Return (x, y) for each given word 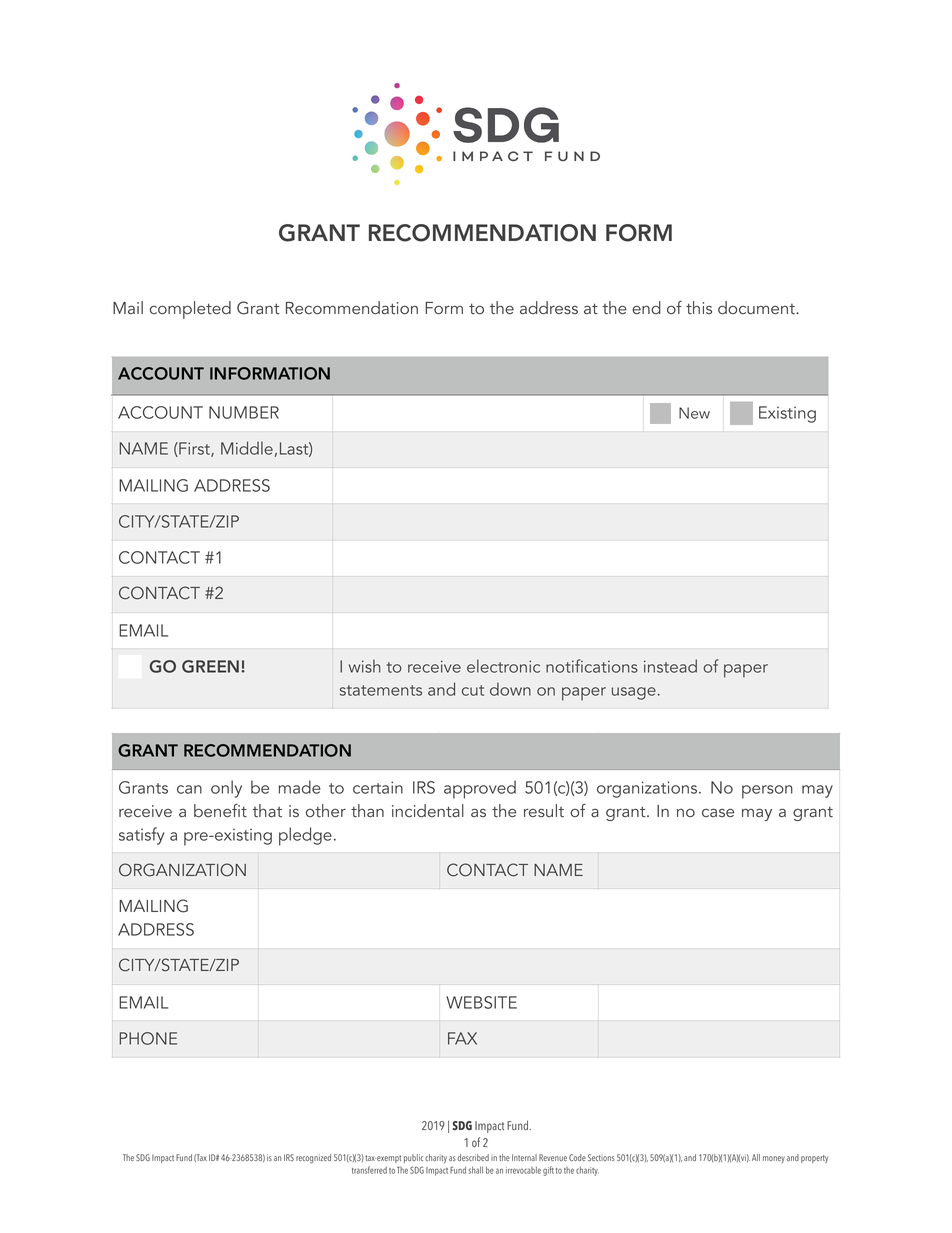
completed (190, 310)
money (774, 1159)
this (699, 307)
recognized (313, 1159)
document (757, 308)
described (473, 1157)
